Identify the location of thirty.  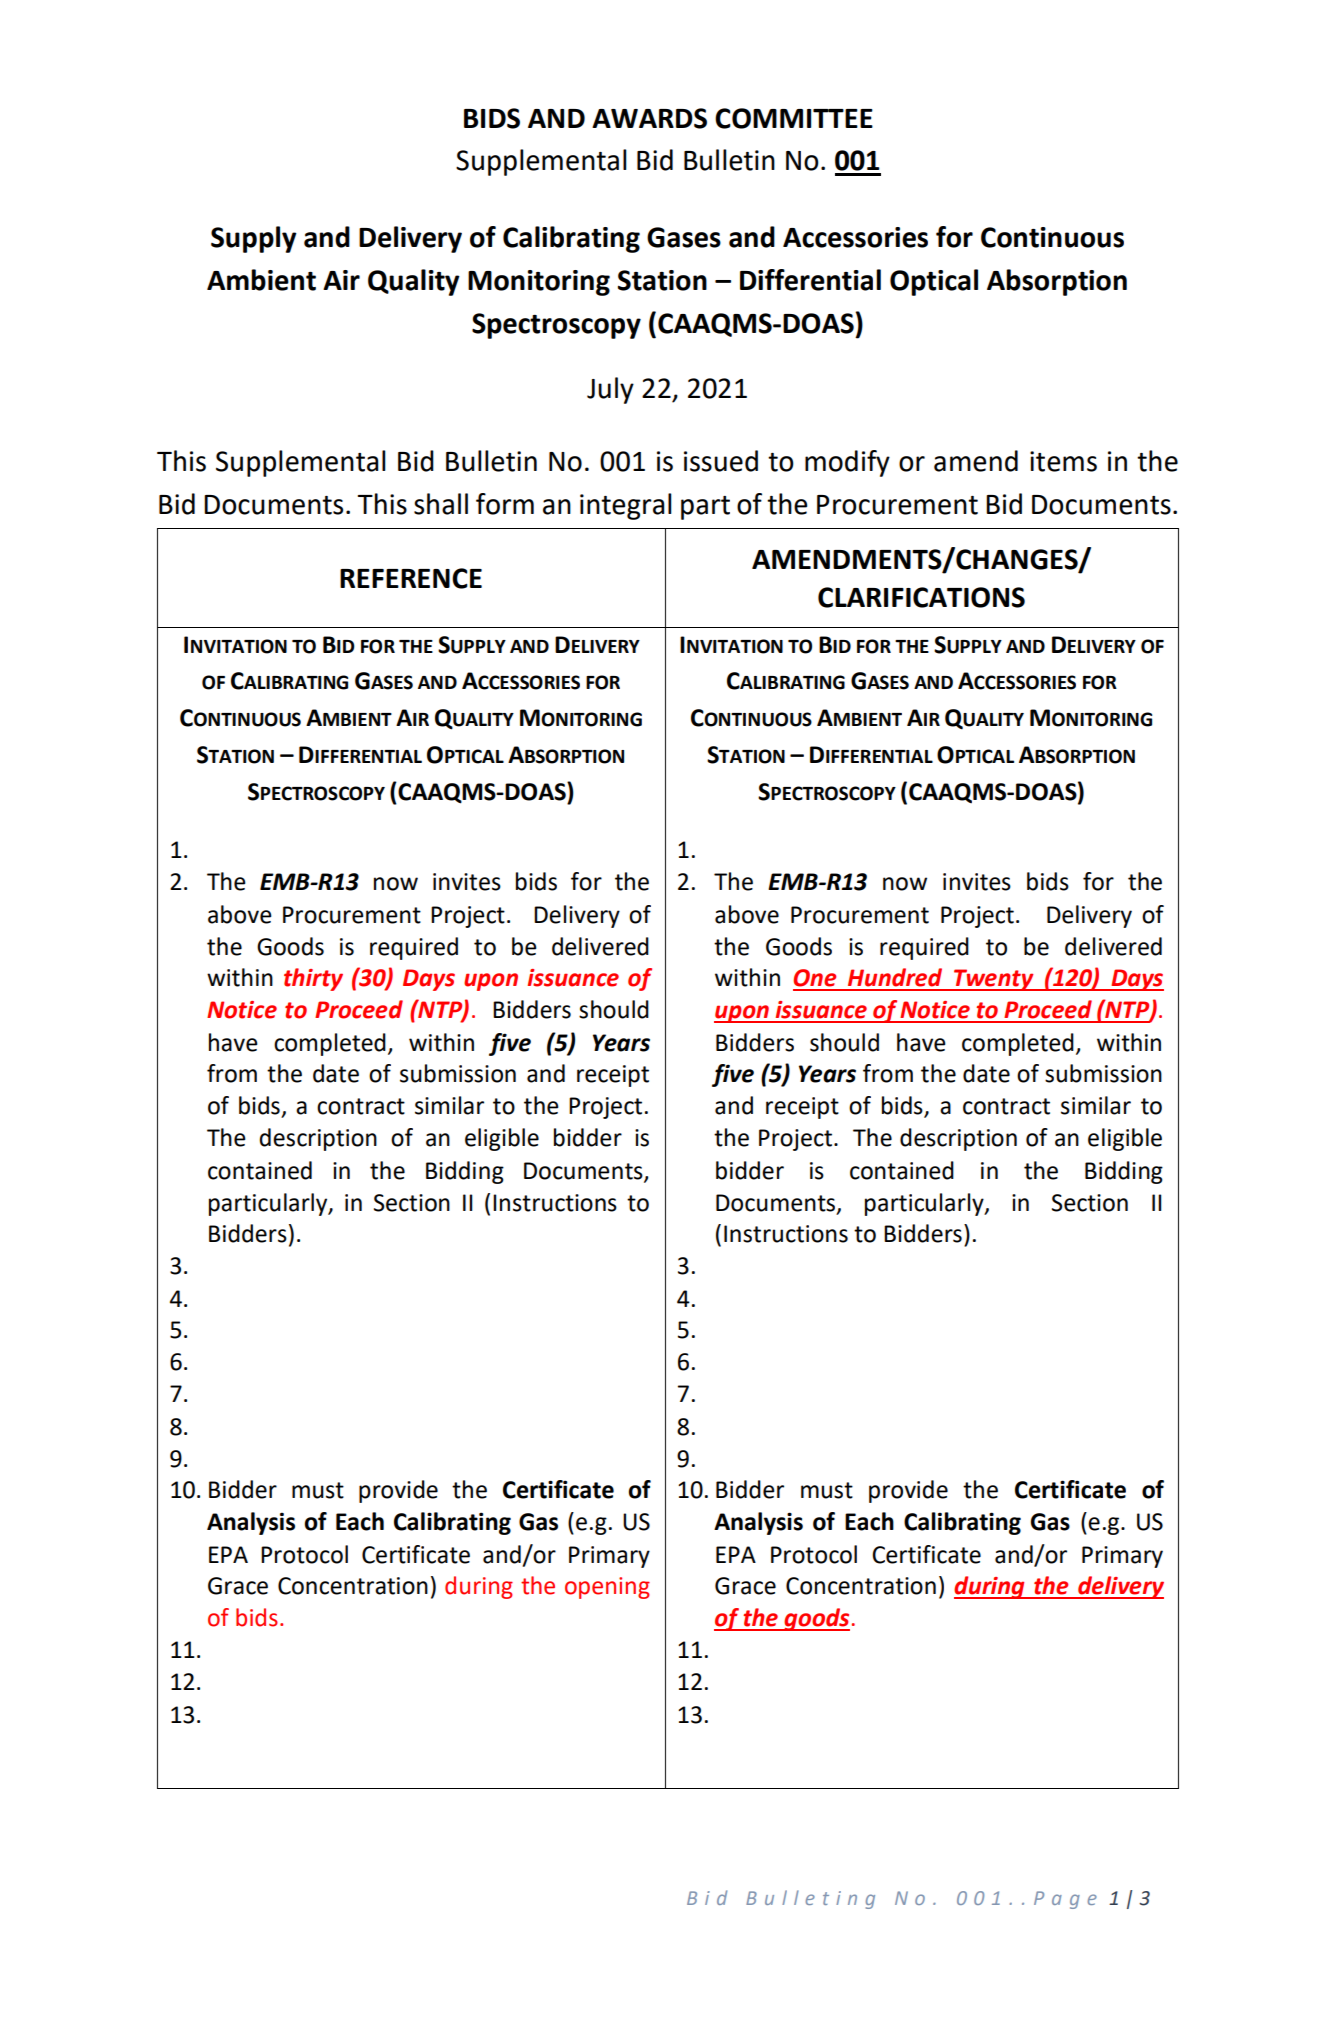
(313, 979).
